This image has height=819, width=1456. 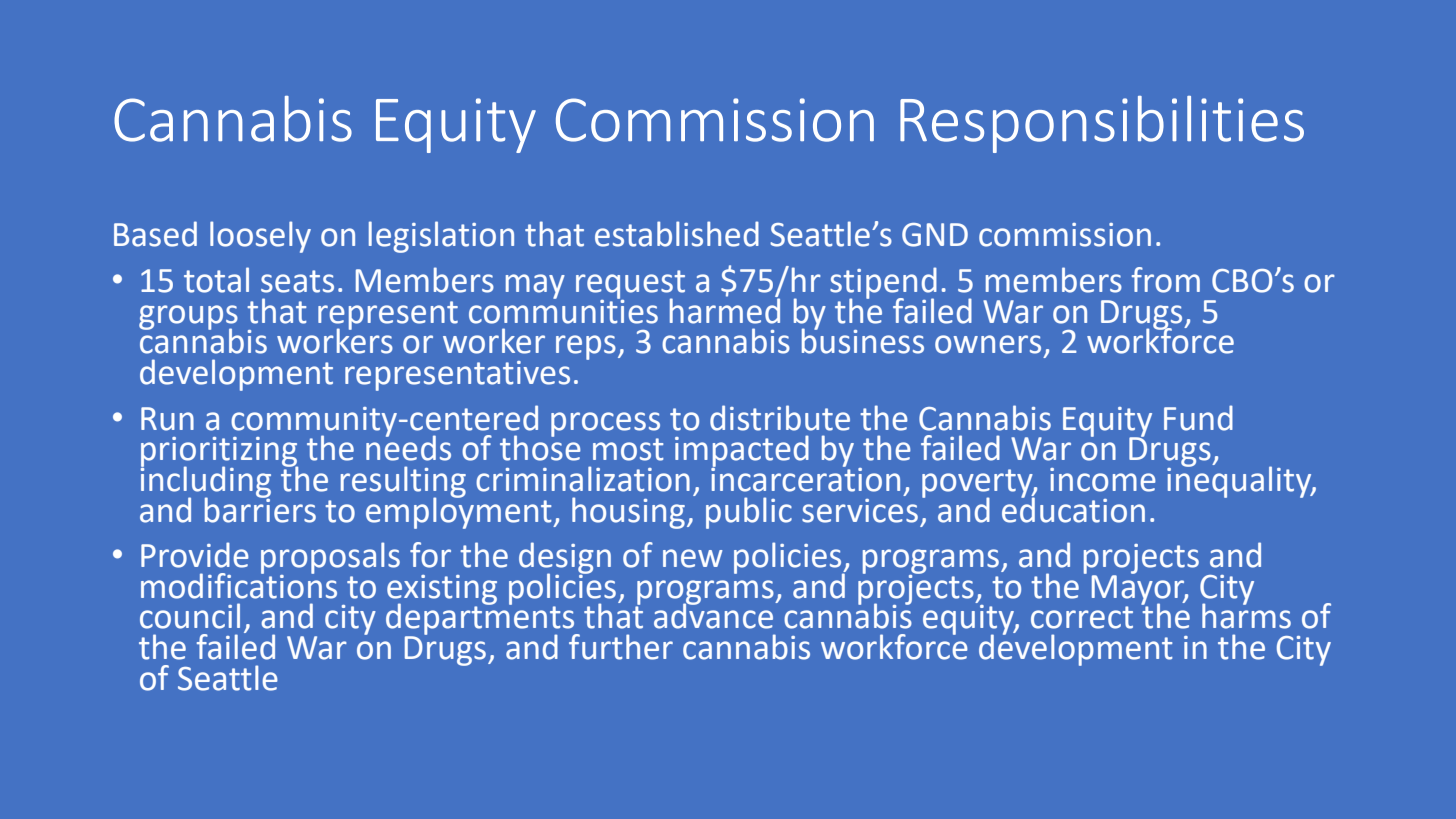 What do you see at coordinates (1082, 617) in the image?
I see `correct` at bounding box center [1082, 617].
